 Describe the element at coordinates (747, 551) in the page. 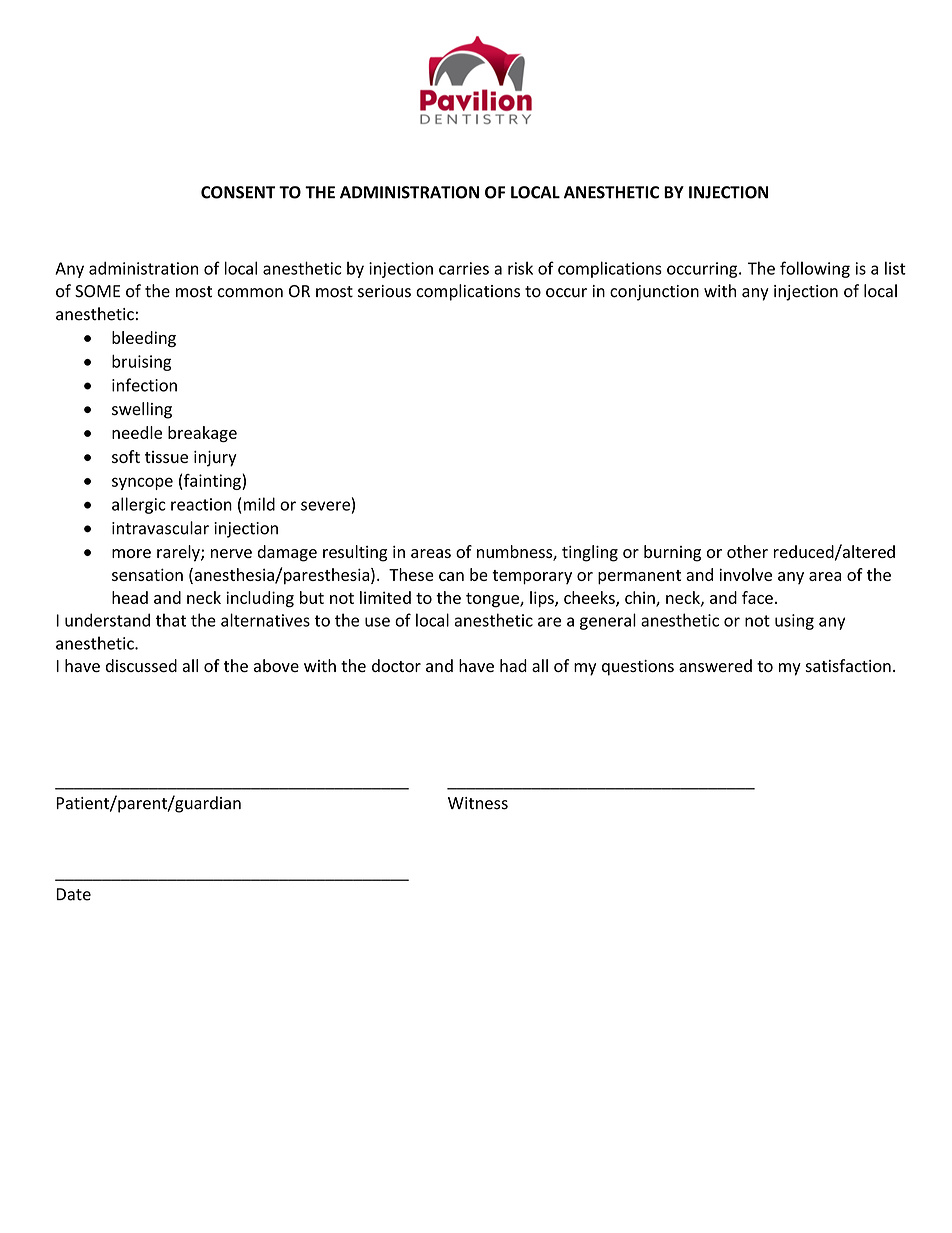

I see `other` at that location.
